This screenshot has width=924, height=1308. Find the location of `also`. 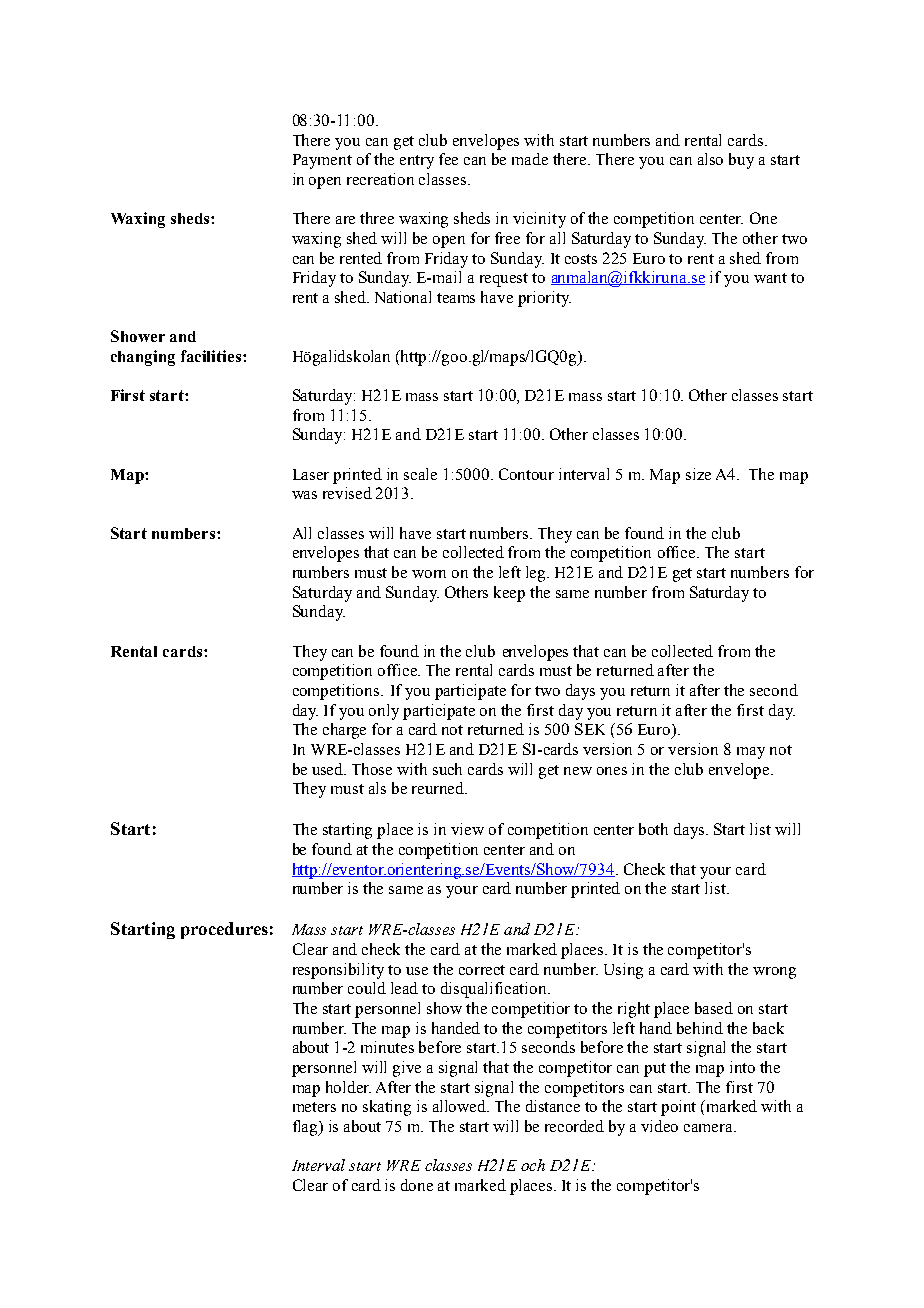

also is located at coordinates (710, 159).
